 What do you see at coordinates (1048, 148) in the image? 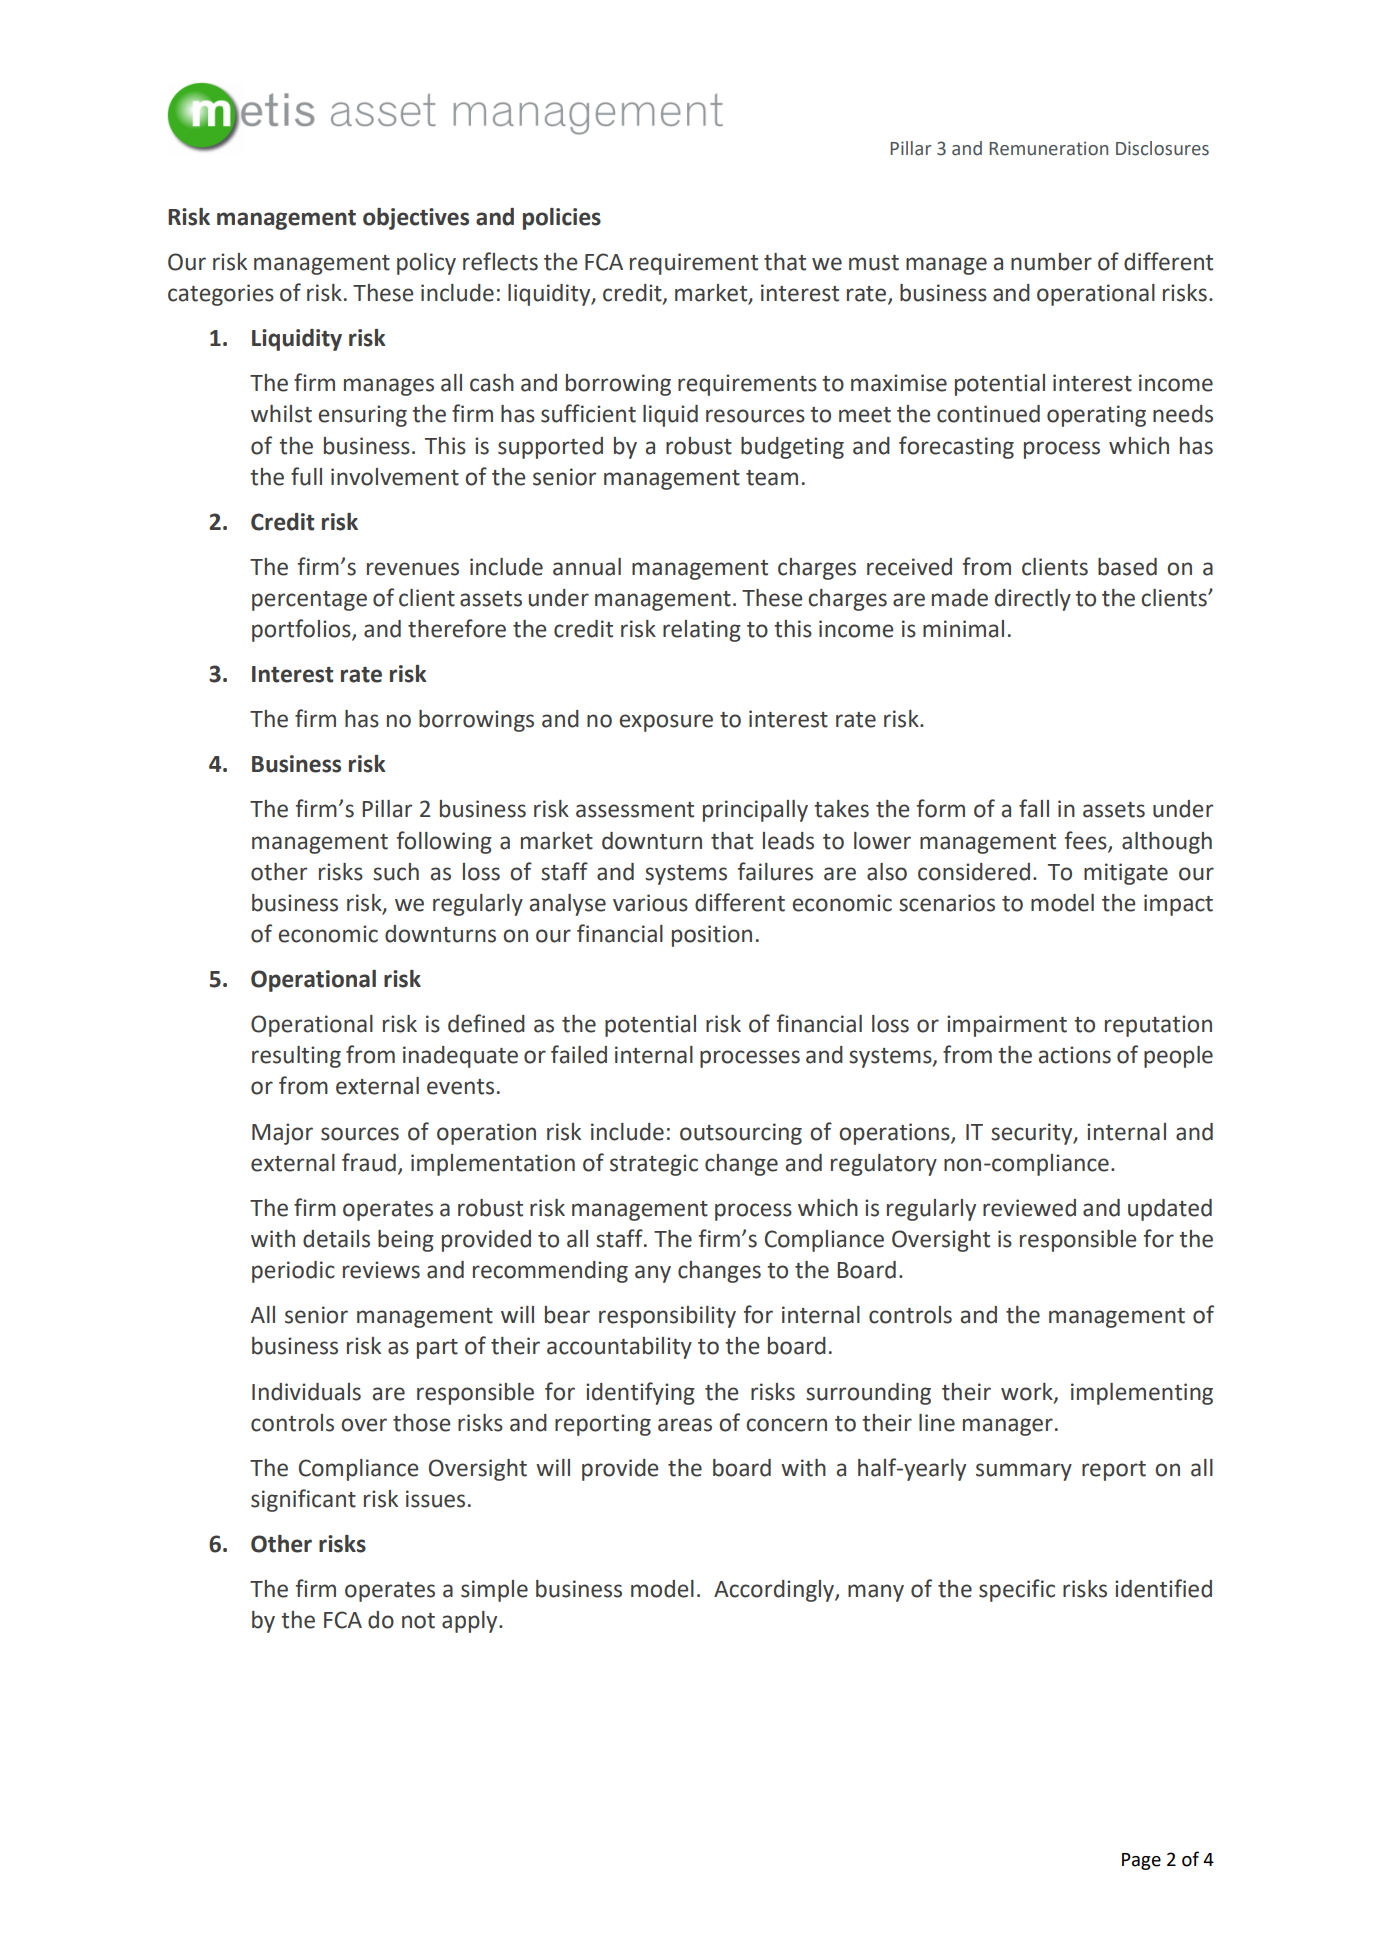
I see `Remuneration` at bounding box center [1048, 148].
